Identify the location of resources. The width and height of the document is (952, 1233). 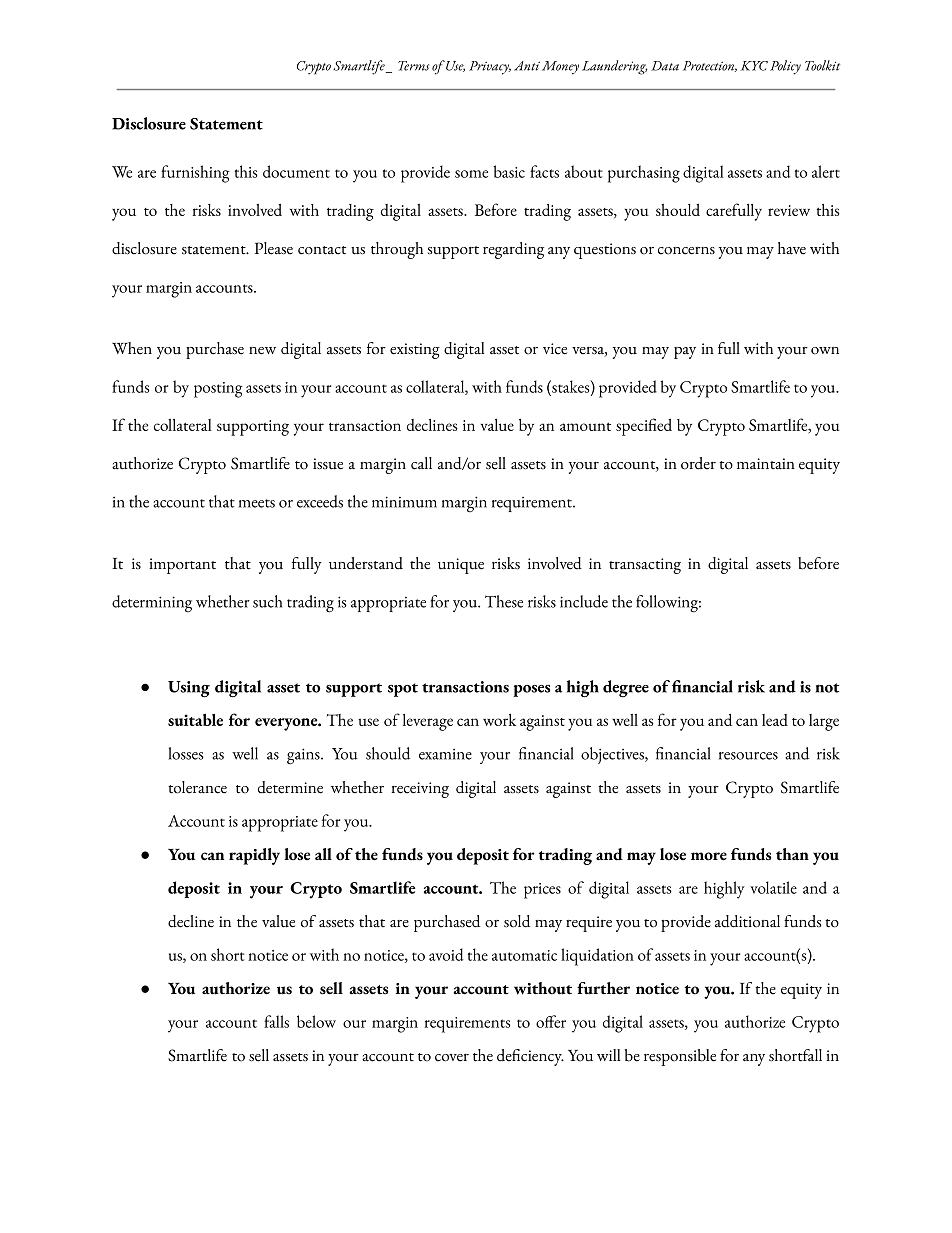
(748, 756).
